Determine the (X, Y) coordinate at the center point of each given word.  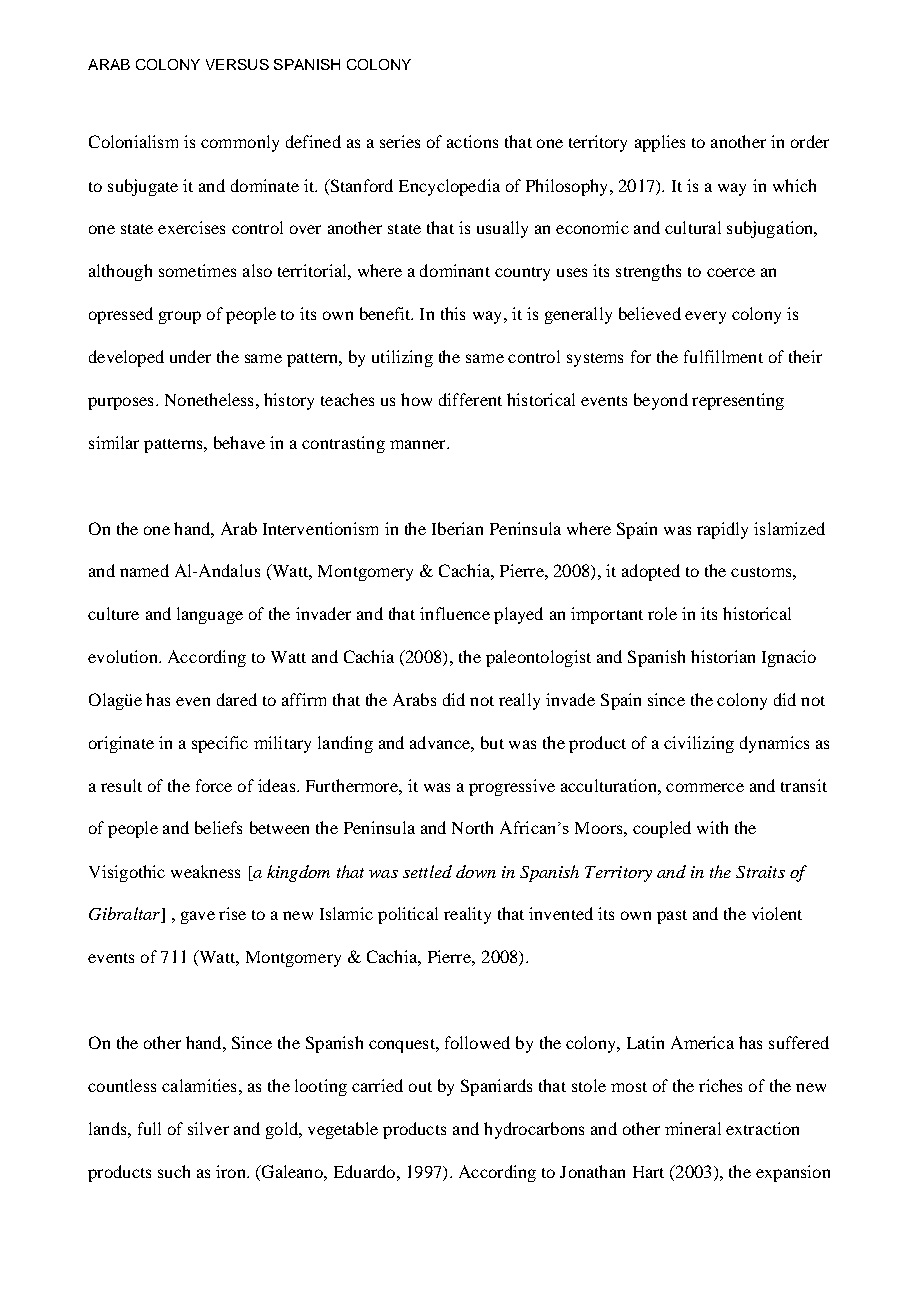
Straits (760, 872)
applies (660, 143)
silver (208, 1128)
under (190, 356)
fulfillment (723, 356)
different (470, 399)
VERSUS (237, 64)
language (210, 615)
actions (472, 141)
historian (723, 656)
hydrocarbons (534, 1130)
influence (455, 613)
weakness (205, 871)
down (476, 871)
